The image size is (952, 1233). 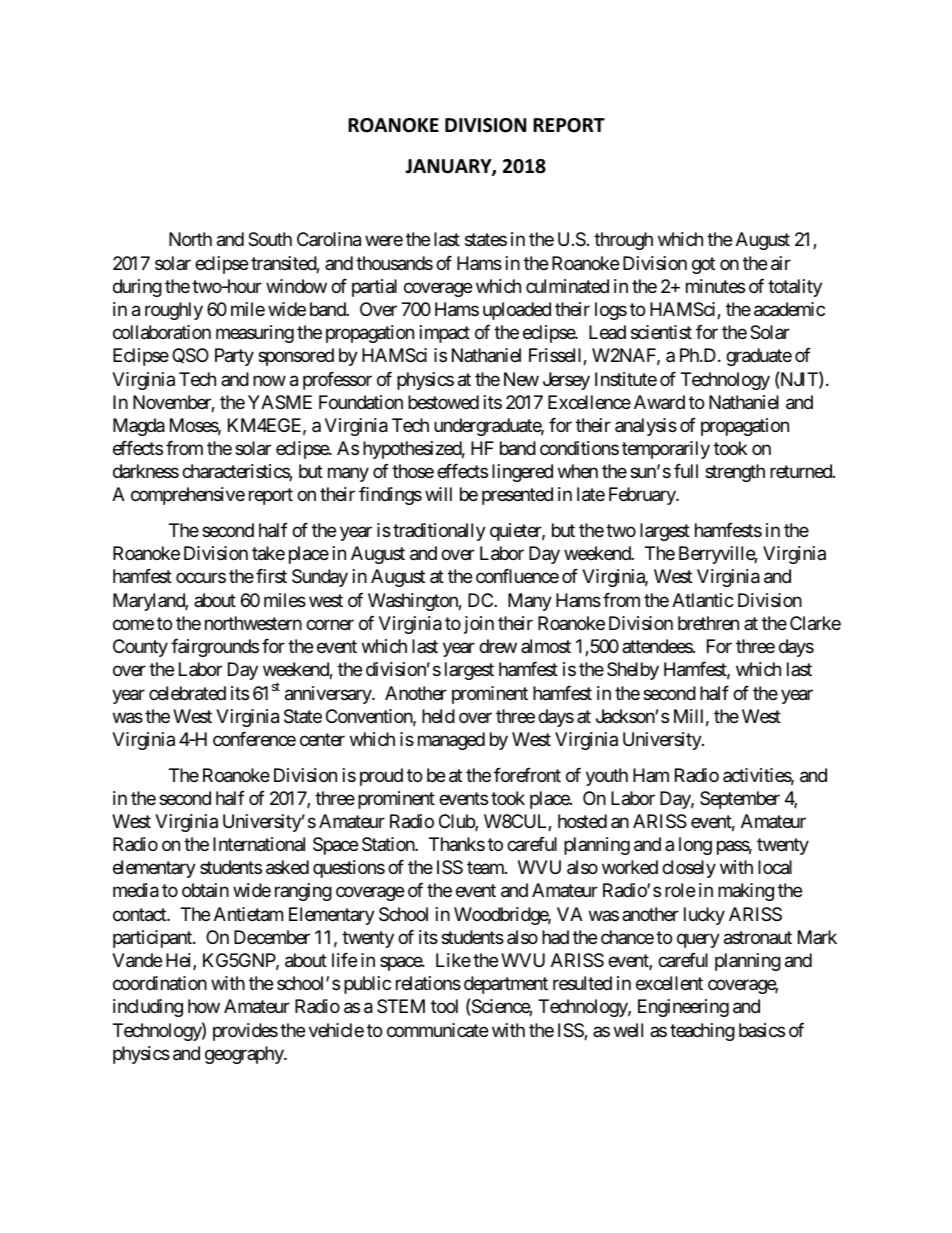 What do you see at coordinates (740, 800) in the image?
I see `September` at bounding box center [740, 800].
